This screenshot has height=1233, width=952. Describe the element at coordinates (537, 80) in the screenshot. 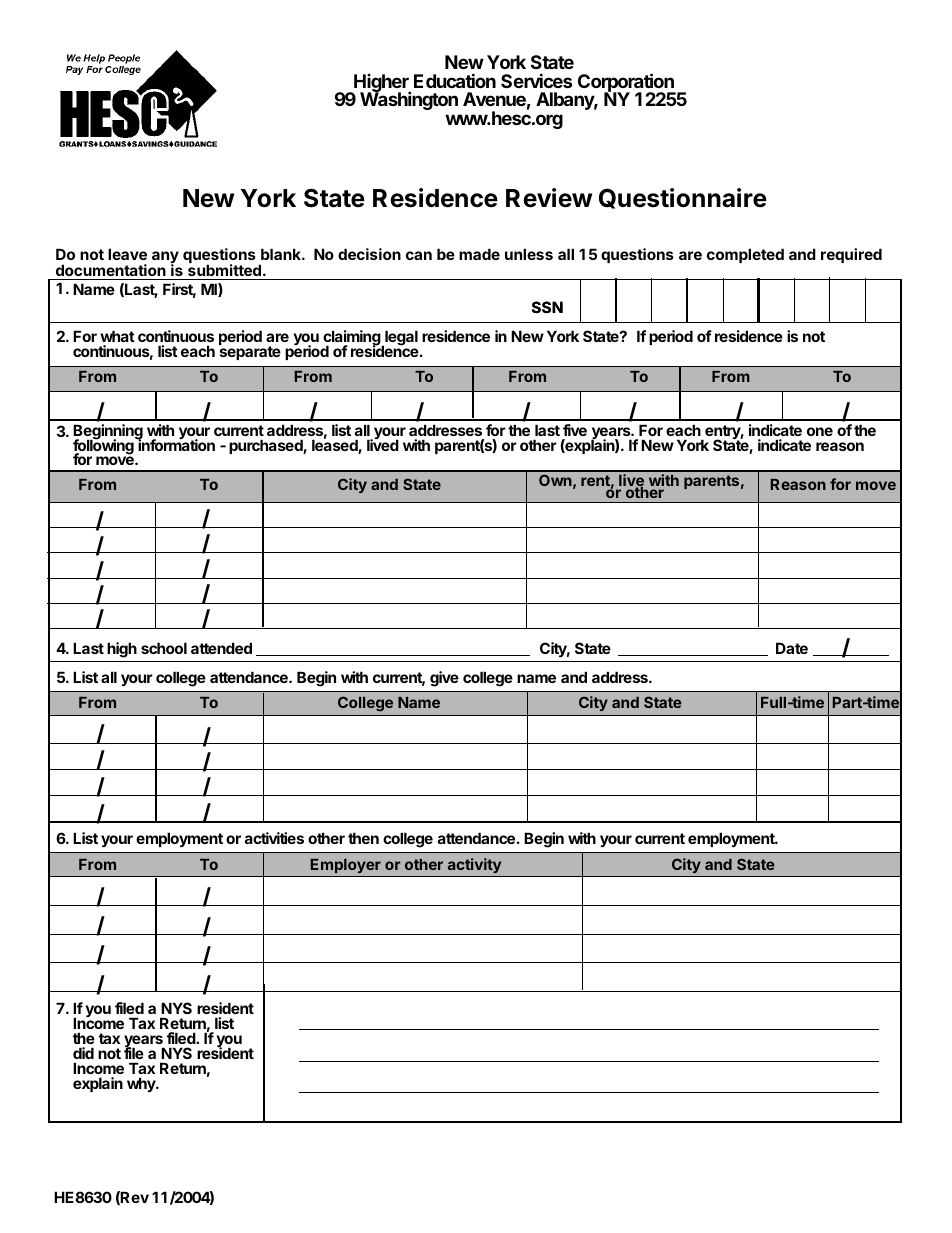

I see `Services` at that location.
